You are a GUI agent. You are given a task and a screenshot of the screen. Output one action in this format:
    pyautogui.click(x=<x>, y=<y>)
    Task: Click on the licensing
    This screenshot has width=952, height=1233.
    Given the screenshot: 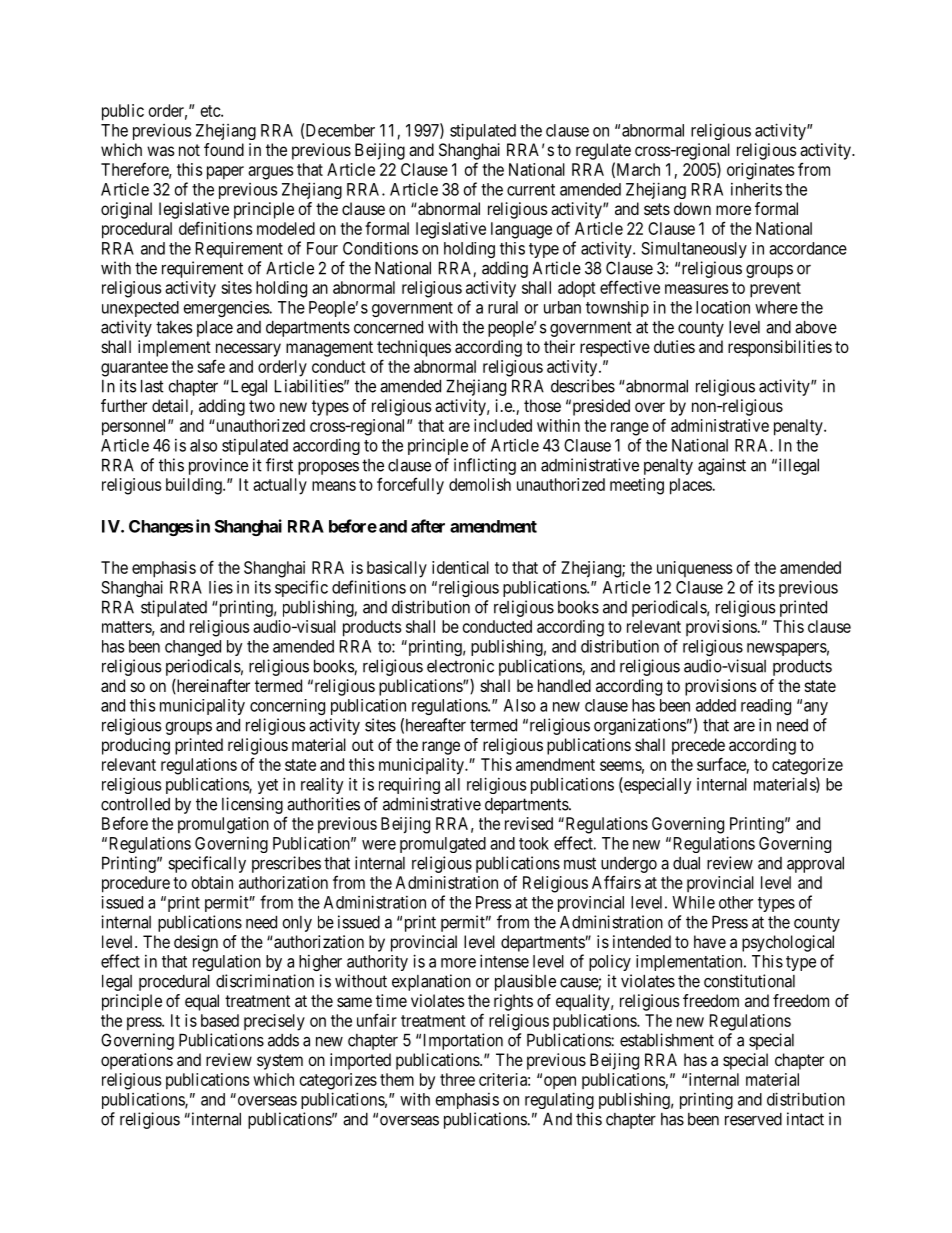 What is the action you would take?
    pyautogui.click(x=252, y=805)
